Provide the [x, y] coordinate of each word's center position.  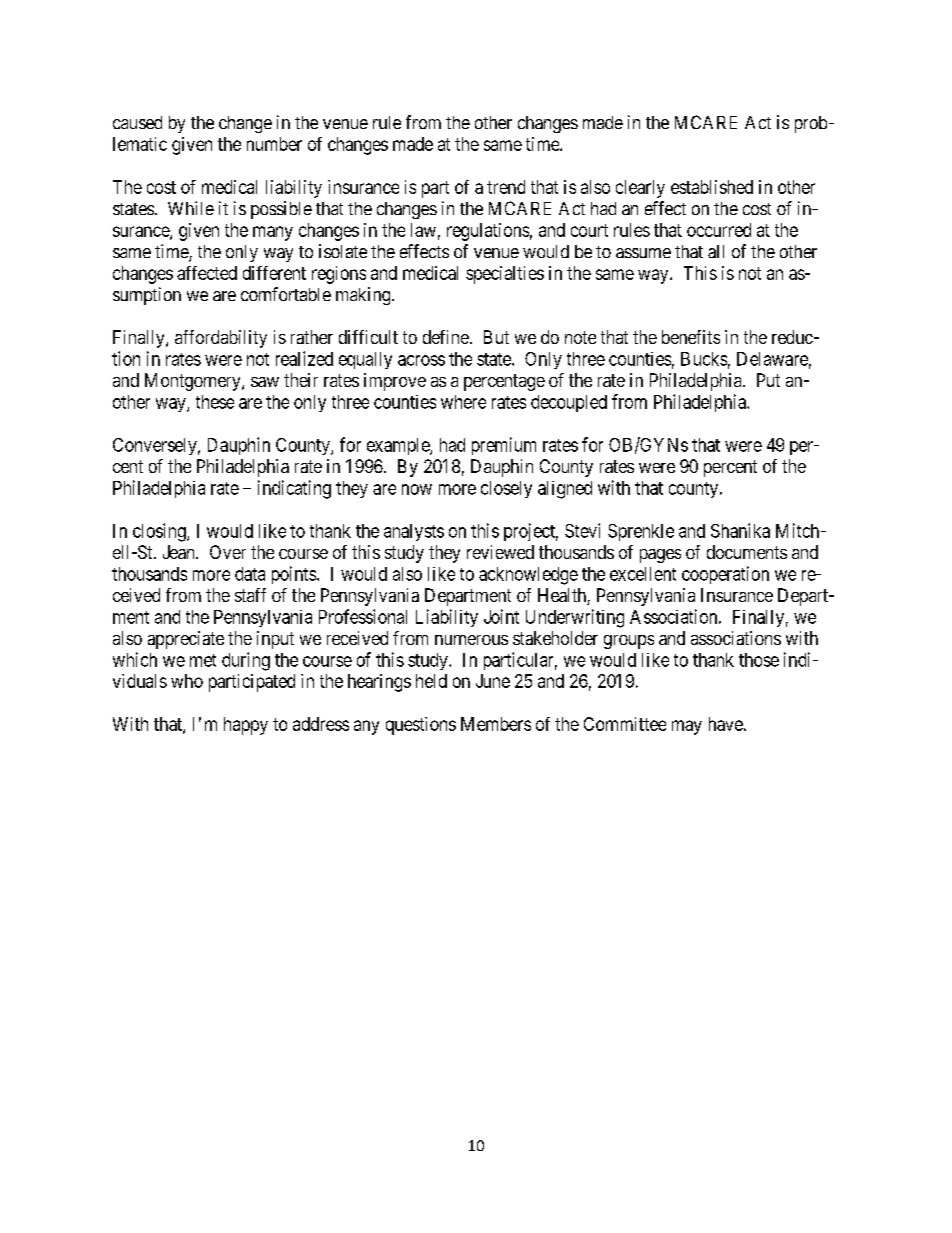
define [446, 337]
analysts [414, 532]
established [712, 187]
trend [506, 187]
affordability [221, 339]
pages [660, 556]
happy [246, 726]
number [274, 144]
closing [160, 532]
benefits [691, 337]
